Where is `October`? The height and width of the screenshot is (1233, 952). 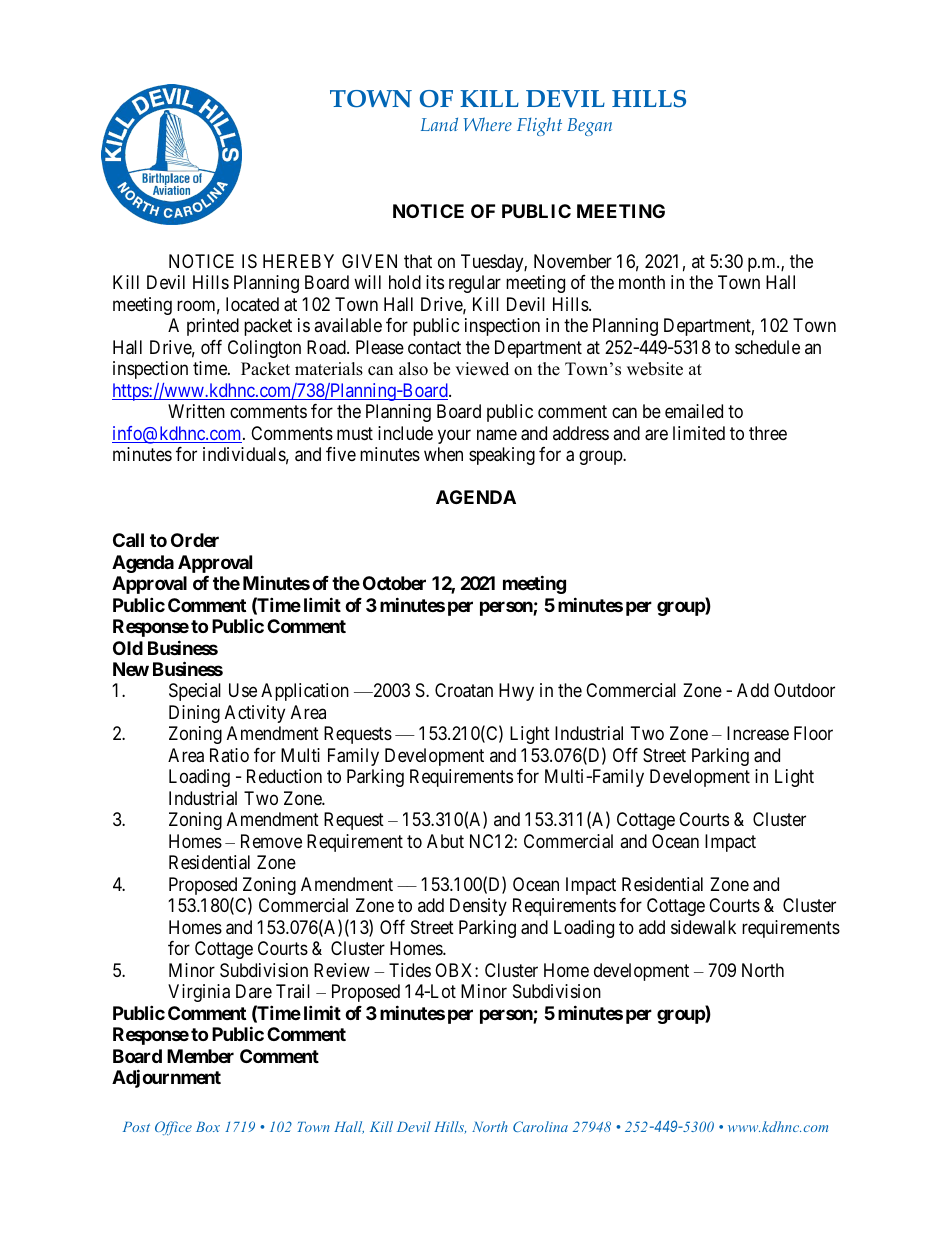 October is located at coordinates (394, 583).
